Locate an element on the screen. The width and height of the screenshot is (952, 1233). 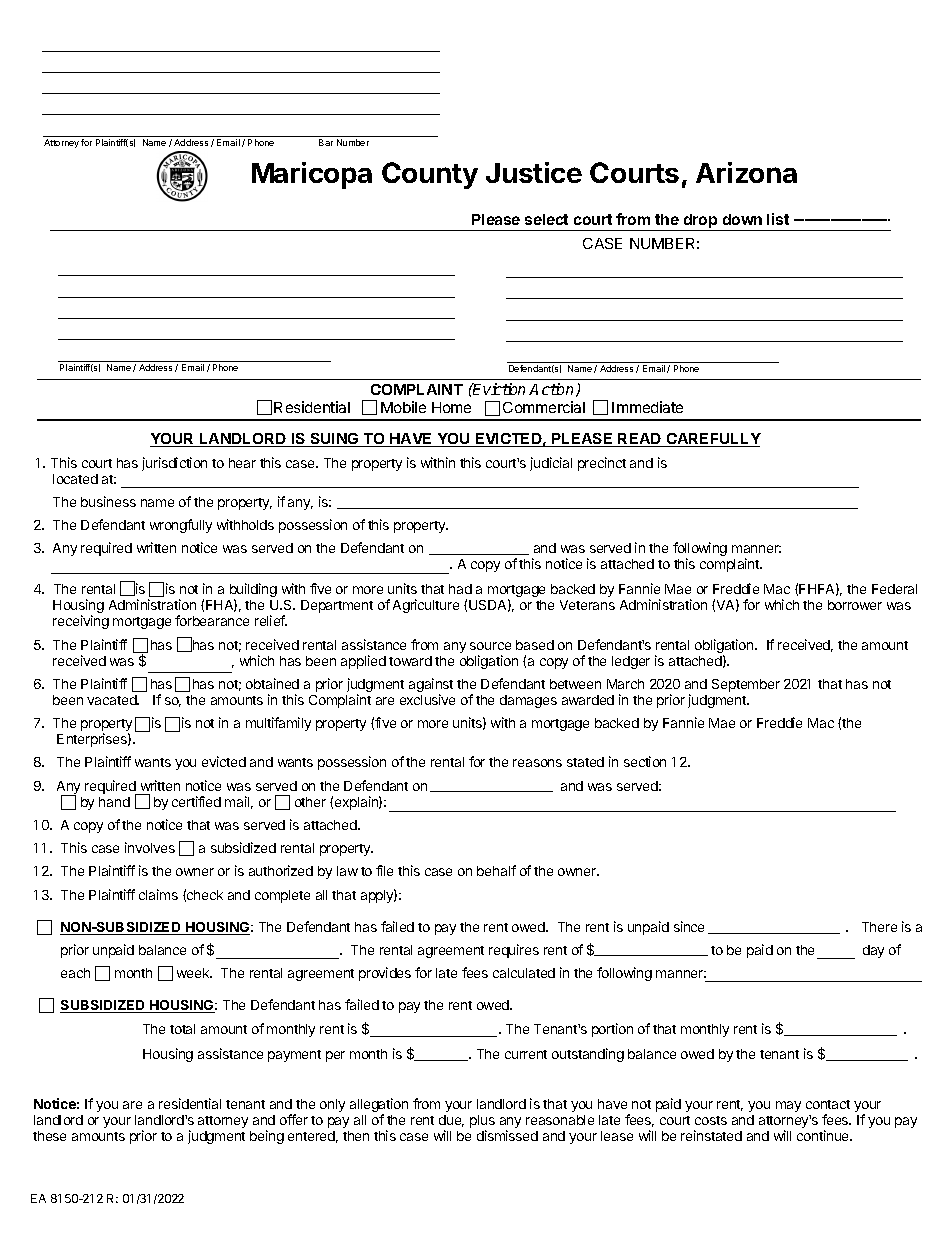
County is located at coordinates (430, 175).
